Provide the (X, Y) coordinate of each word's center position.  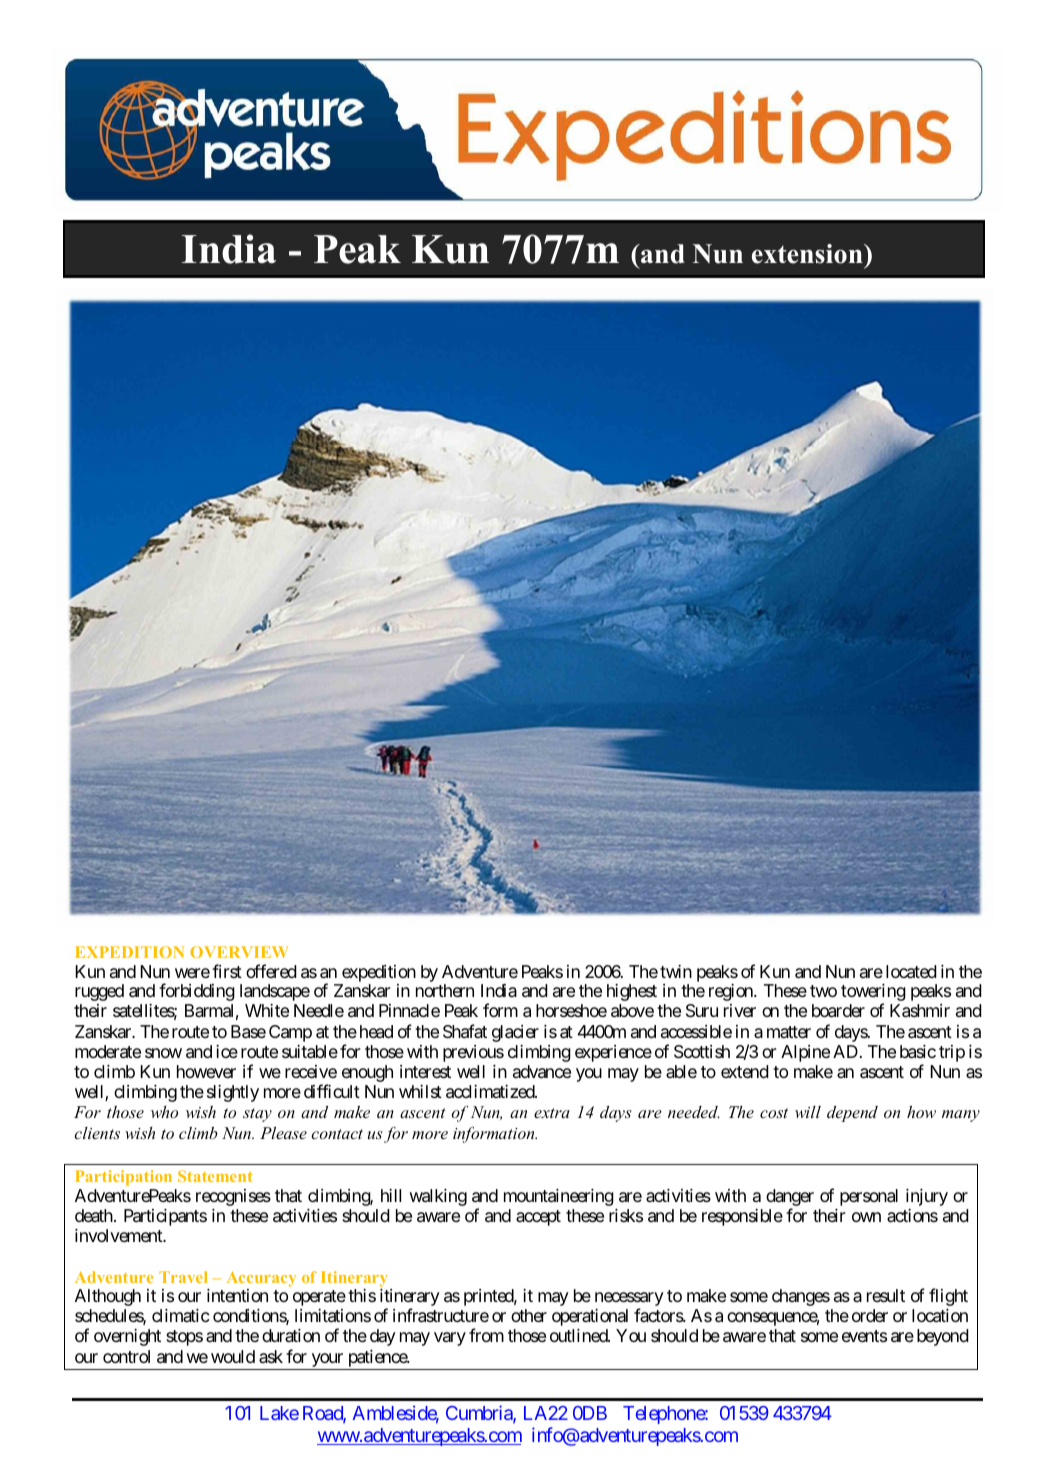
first (227, 971)
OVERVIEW (239, 952)
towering (873, 994)
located (911, 972)
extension (808, 254)
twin (676, 971)
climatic (181, 1315)
